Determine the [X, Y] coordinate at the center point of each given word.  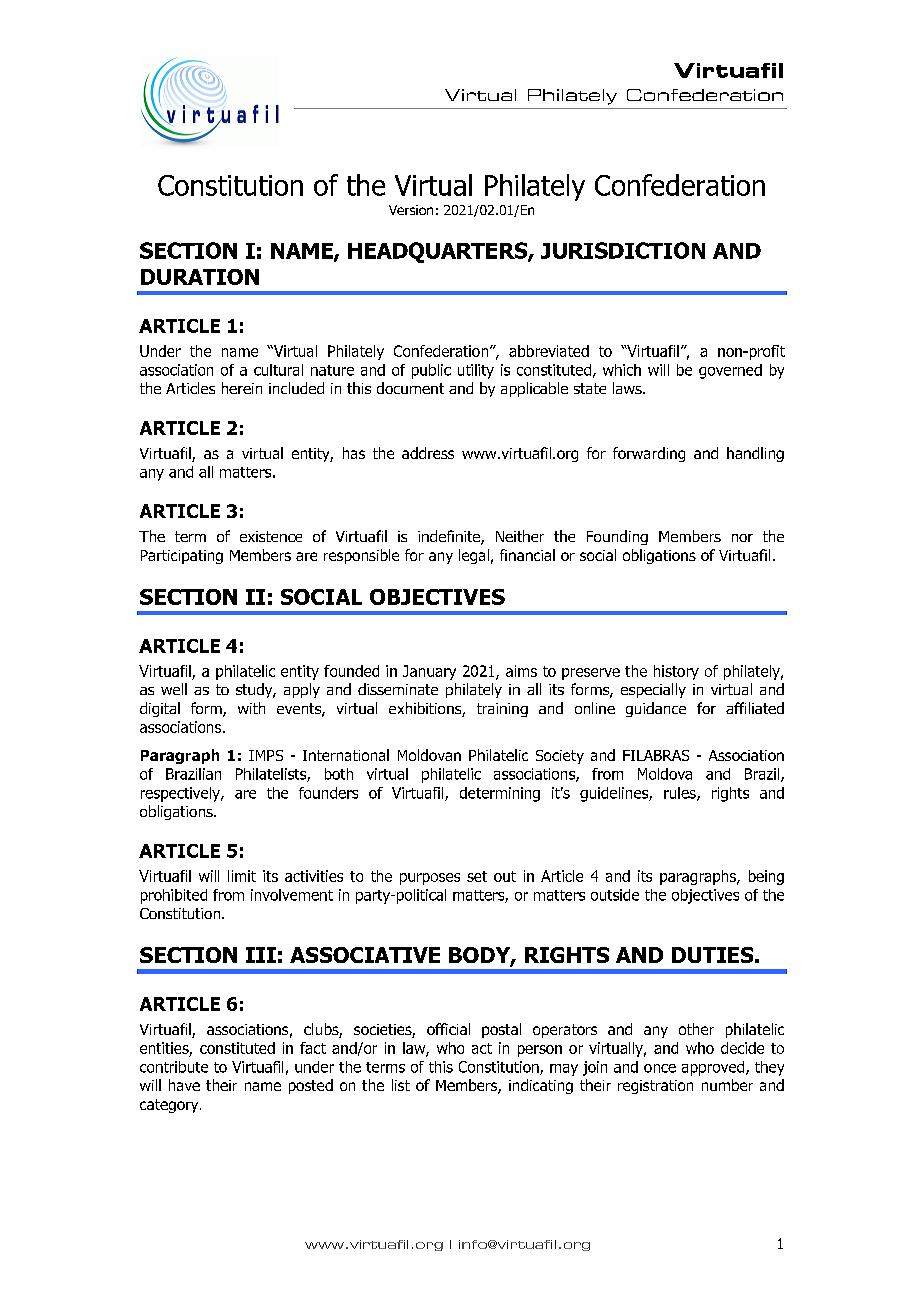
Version [411, 210]
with [251, 708]
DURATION [200, 277]
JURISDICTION [623, 250]
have [184, 1085]
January [429, 672]
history [676, 672]
